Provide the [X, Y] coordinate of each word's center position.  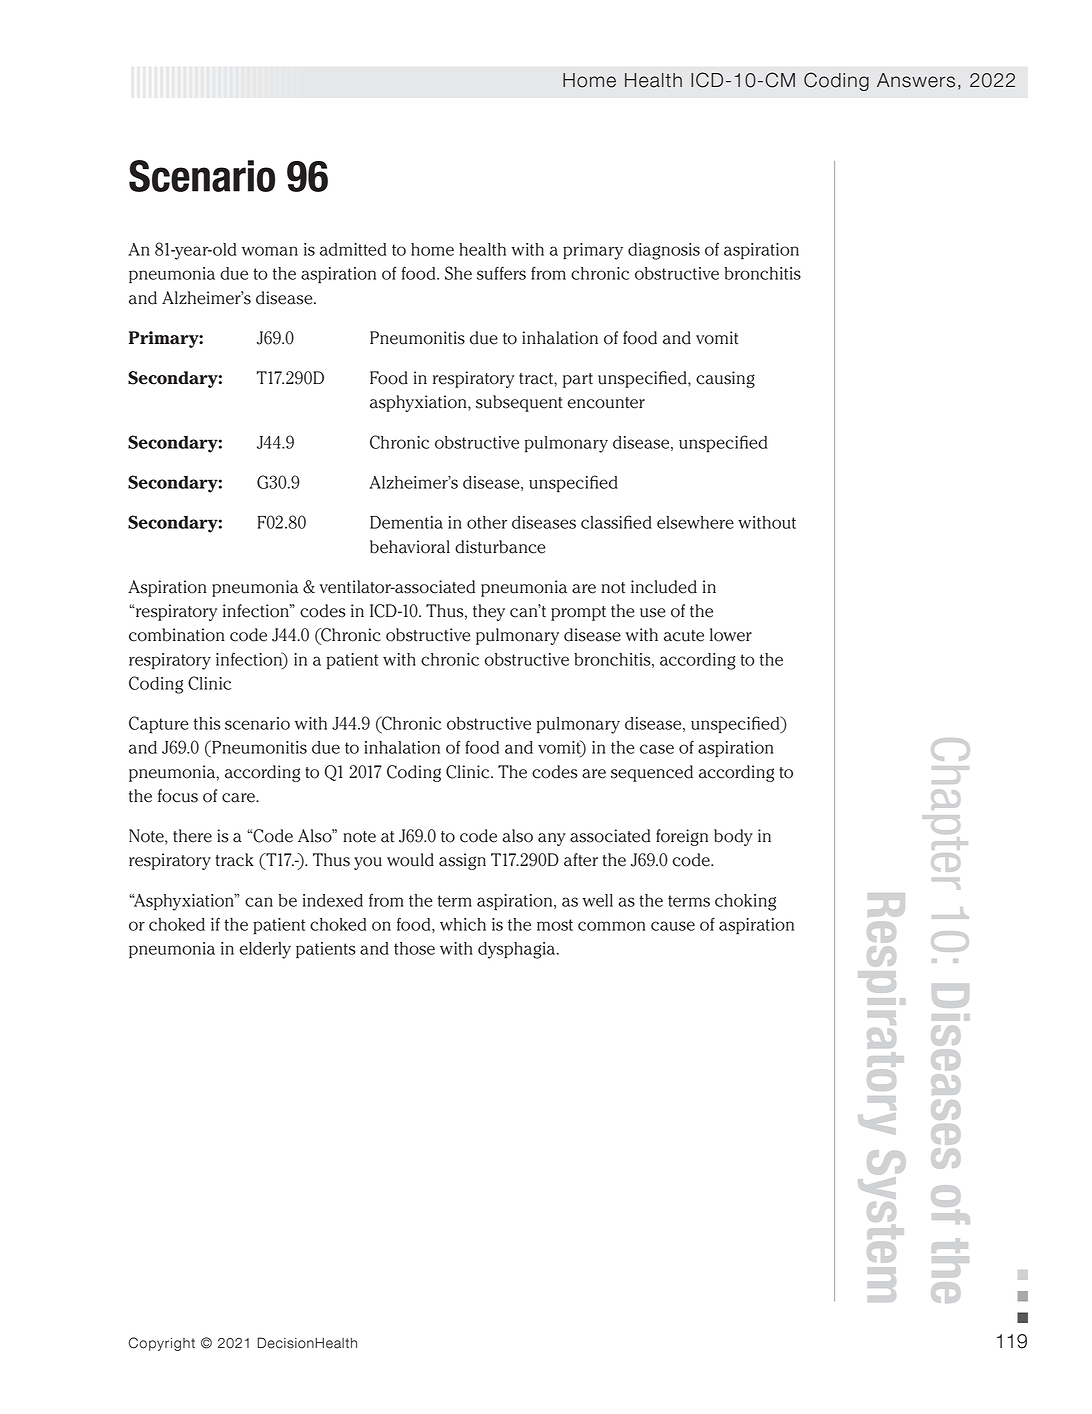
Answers [916, 80]
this [207, 723]
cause [673, 926]
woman [270, 251]
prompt [578, 613]
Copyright [162, 1344]
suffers [501, 273]
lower [731, 635]
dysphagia [518, 950]
